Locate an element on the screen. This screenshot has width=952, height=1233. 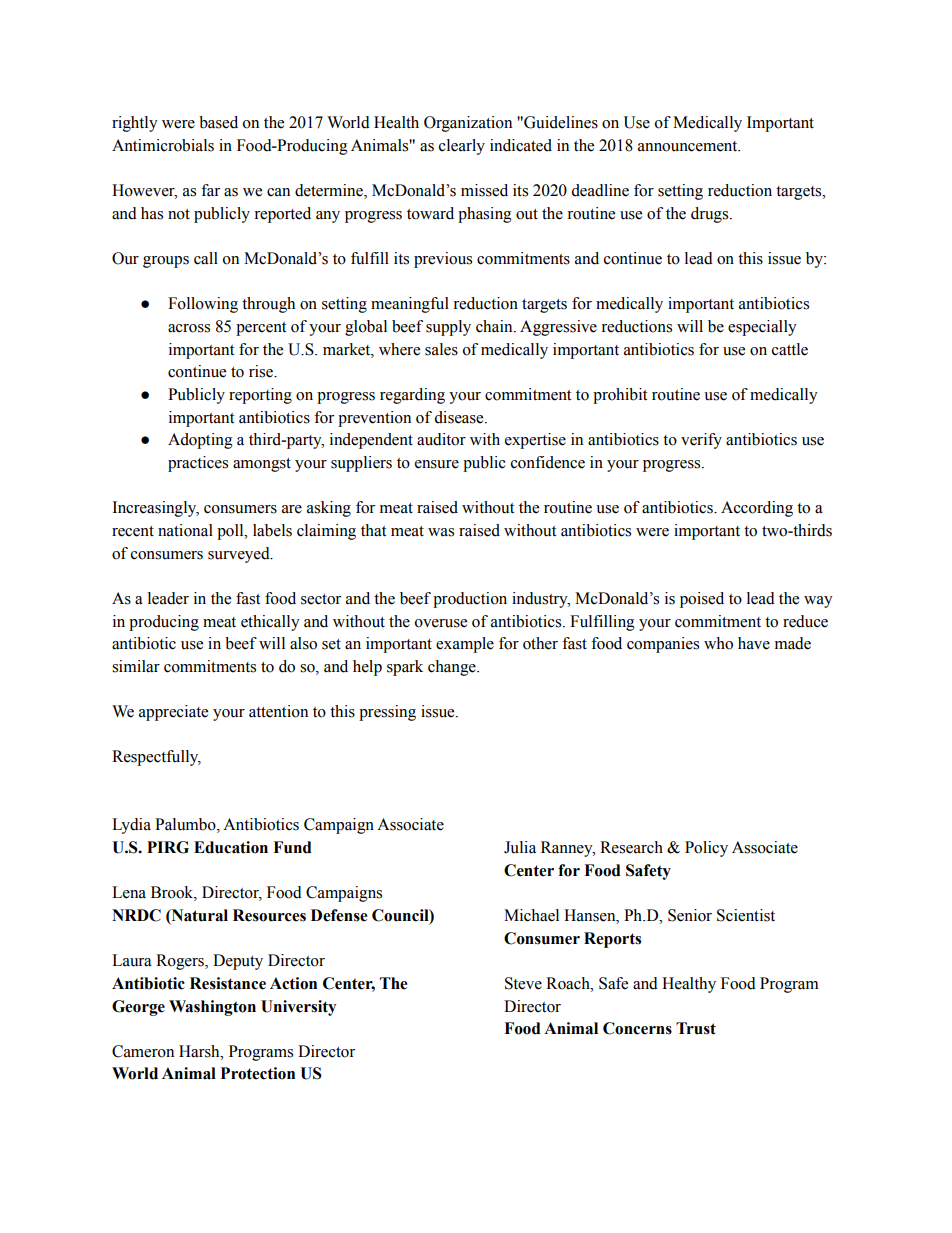
clearly is located at coordinates (462, 147).
